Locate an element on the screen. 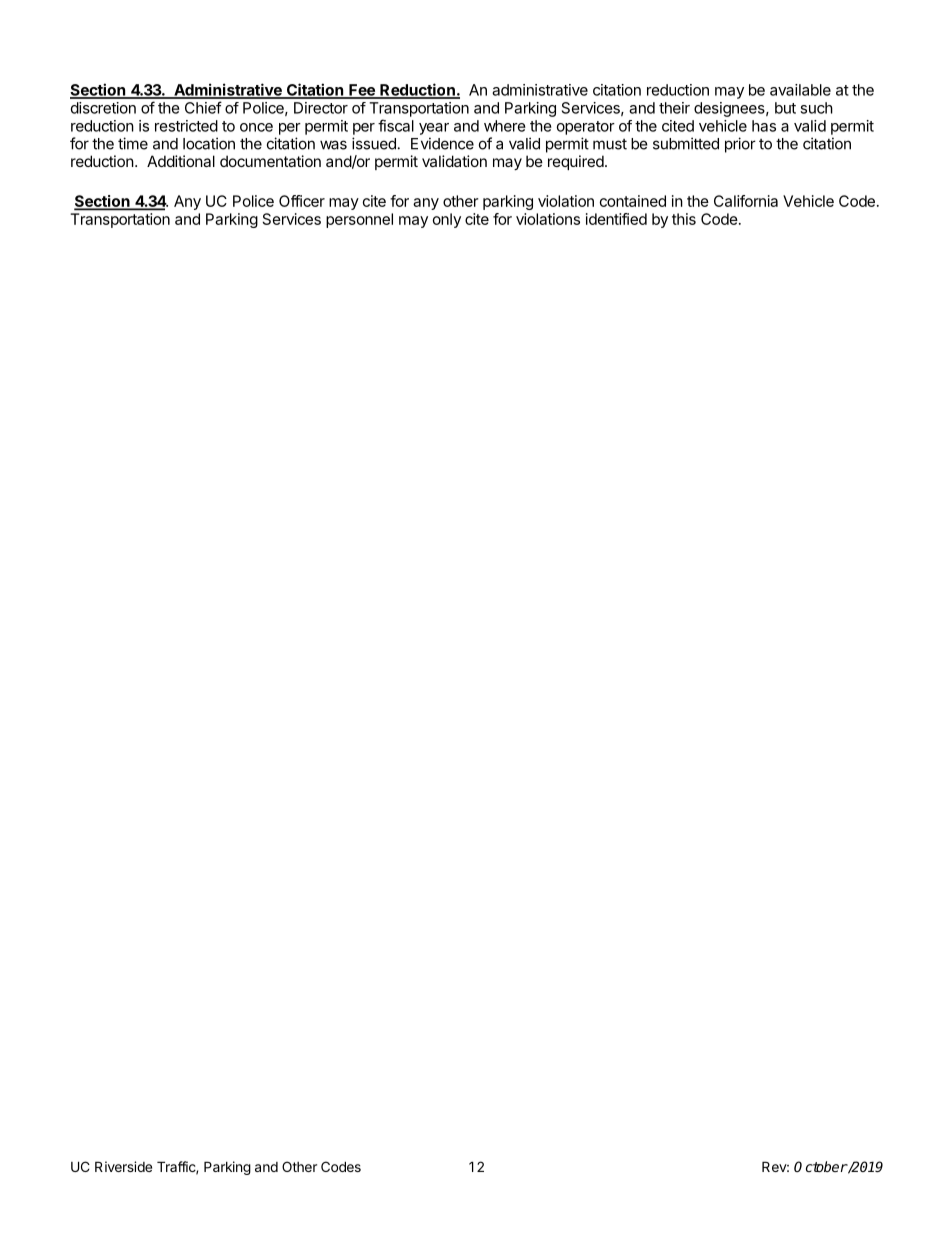 The image size is (952, 1233). Riverside is located at coordinates (123, 1166).
